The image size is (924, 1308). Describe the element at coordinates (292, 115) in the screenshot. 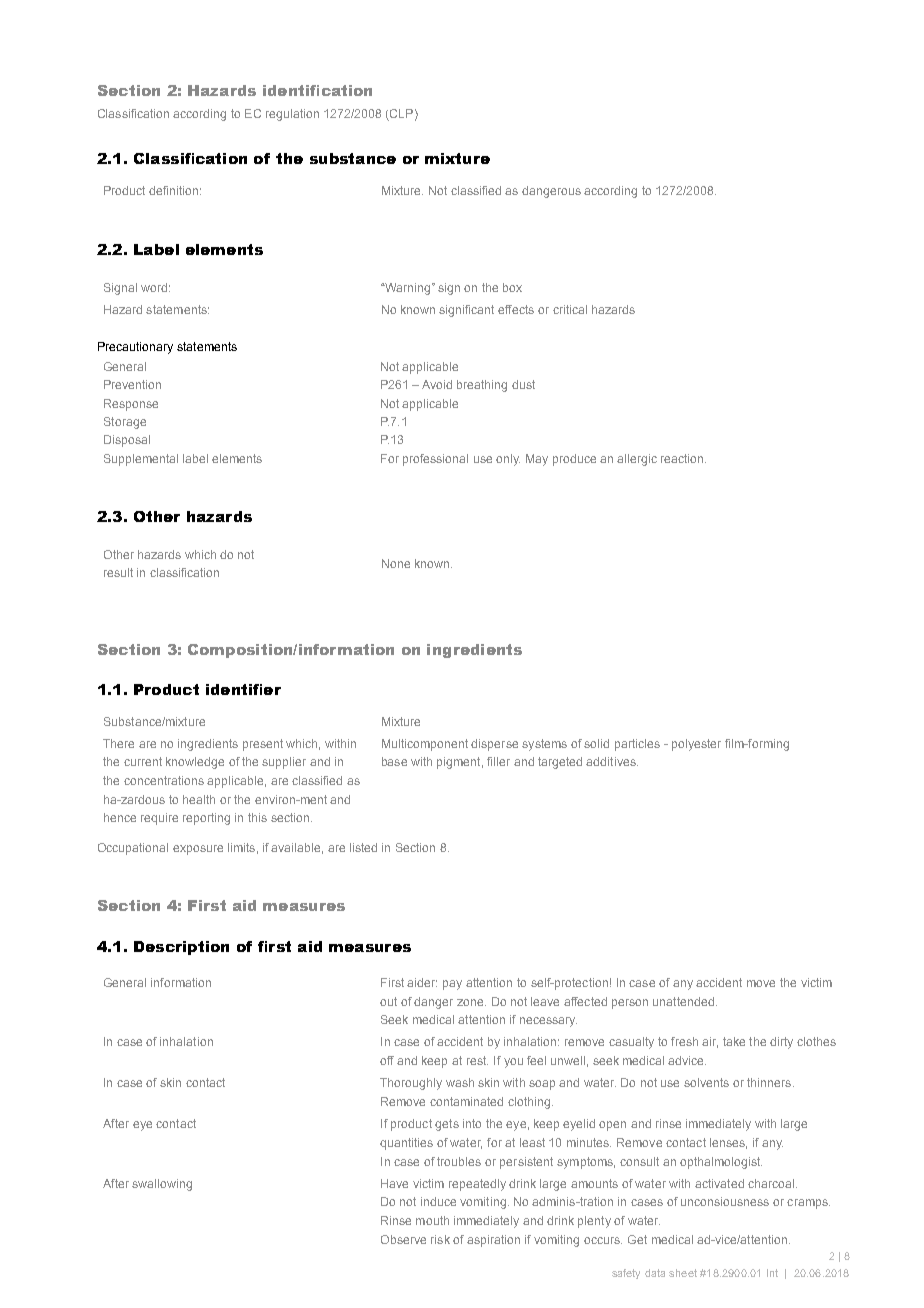

I see `regulation` at that location.
